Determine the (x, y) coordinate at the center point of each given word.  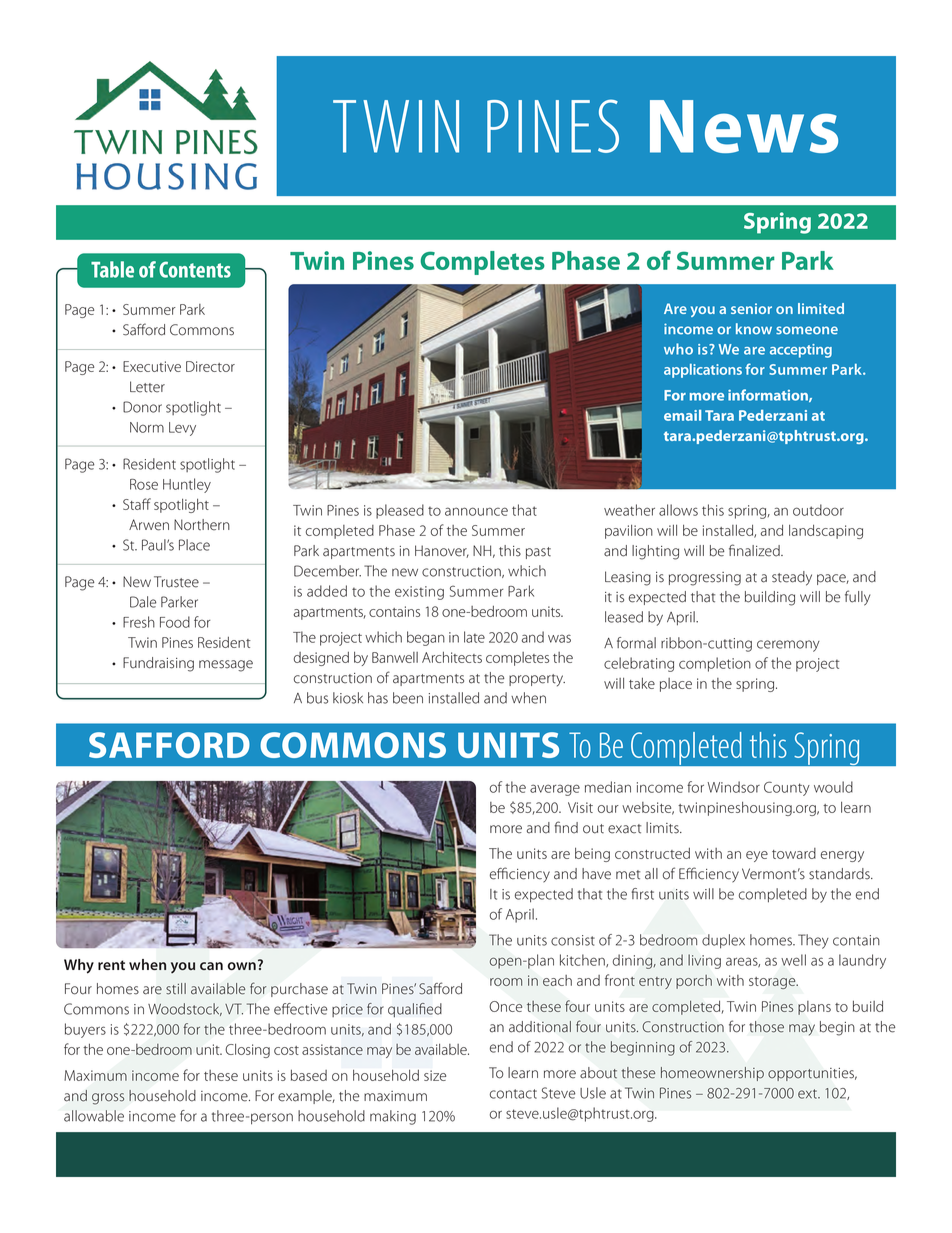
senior (751, 308)
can (211, 966)
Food (175, 622)
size (435, 1075)
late (474, 637)
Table (112, 269)
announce (476, 511)
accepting (801, 351)
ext (808, 1094)
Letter (147, 387)
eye (757, 856)
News (744, 126)
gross (108, 1099)
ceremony (788, 646)
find (566, 827)
